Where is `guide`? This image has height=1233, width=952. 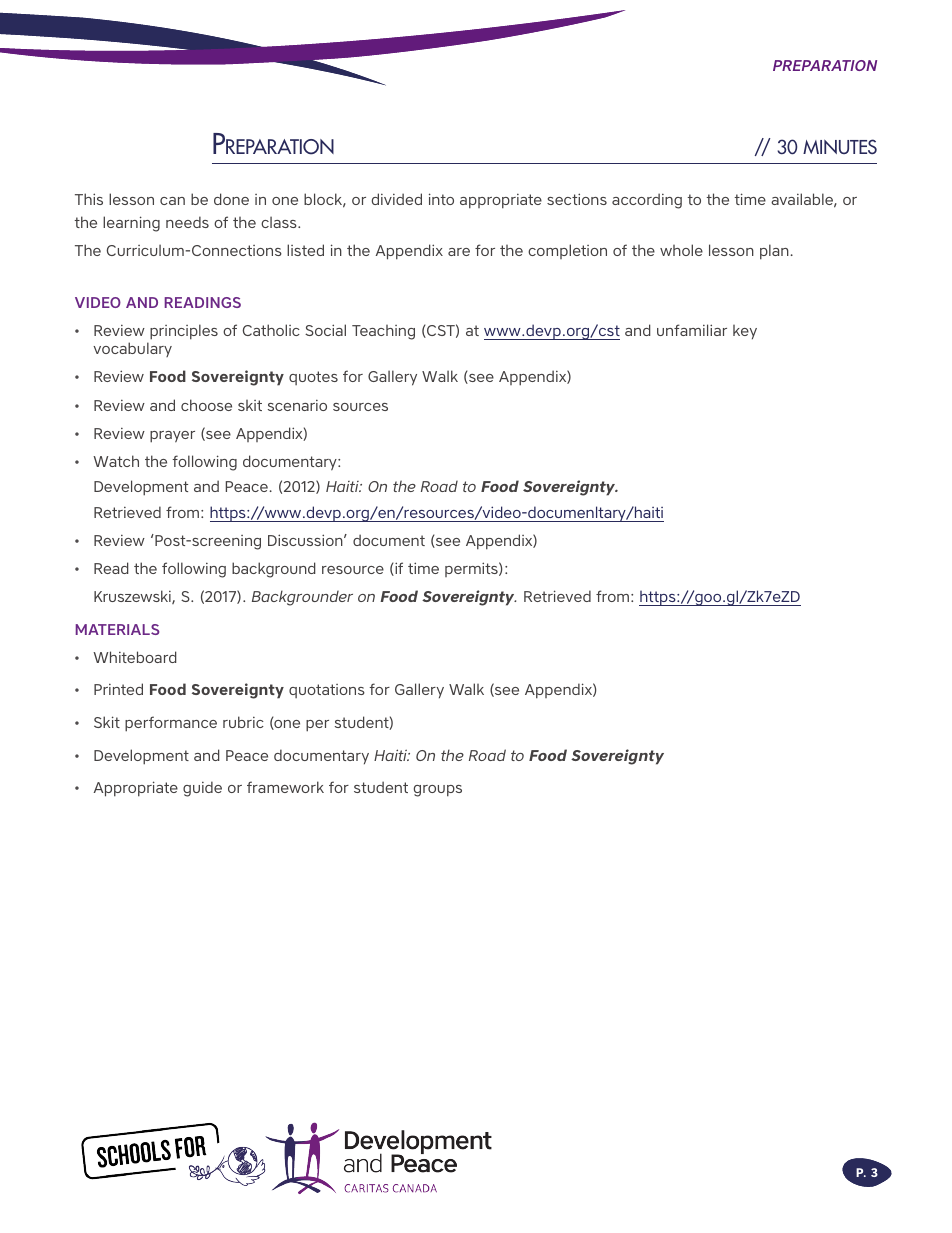 guide is located at coordinates (202, 789).
